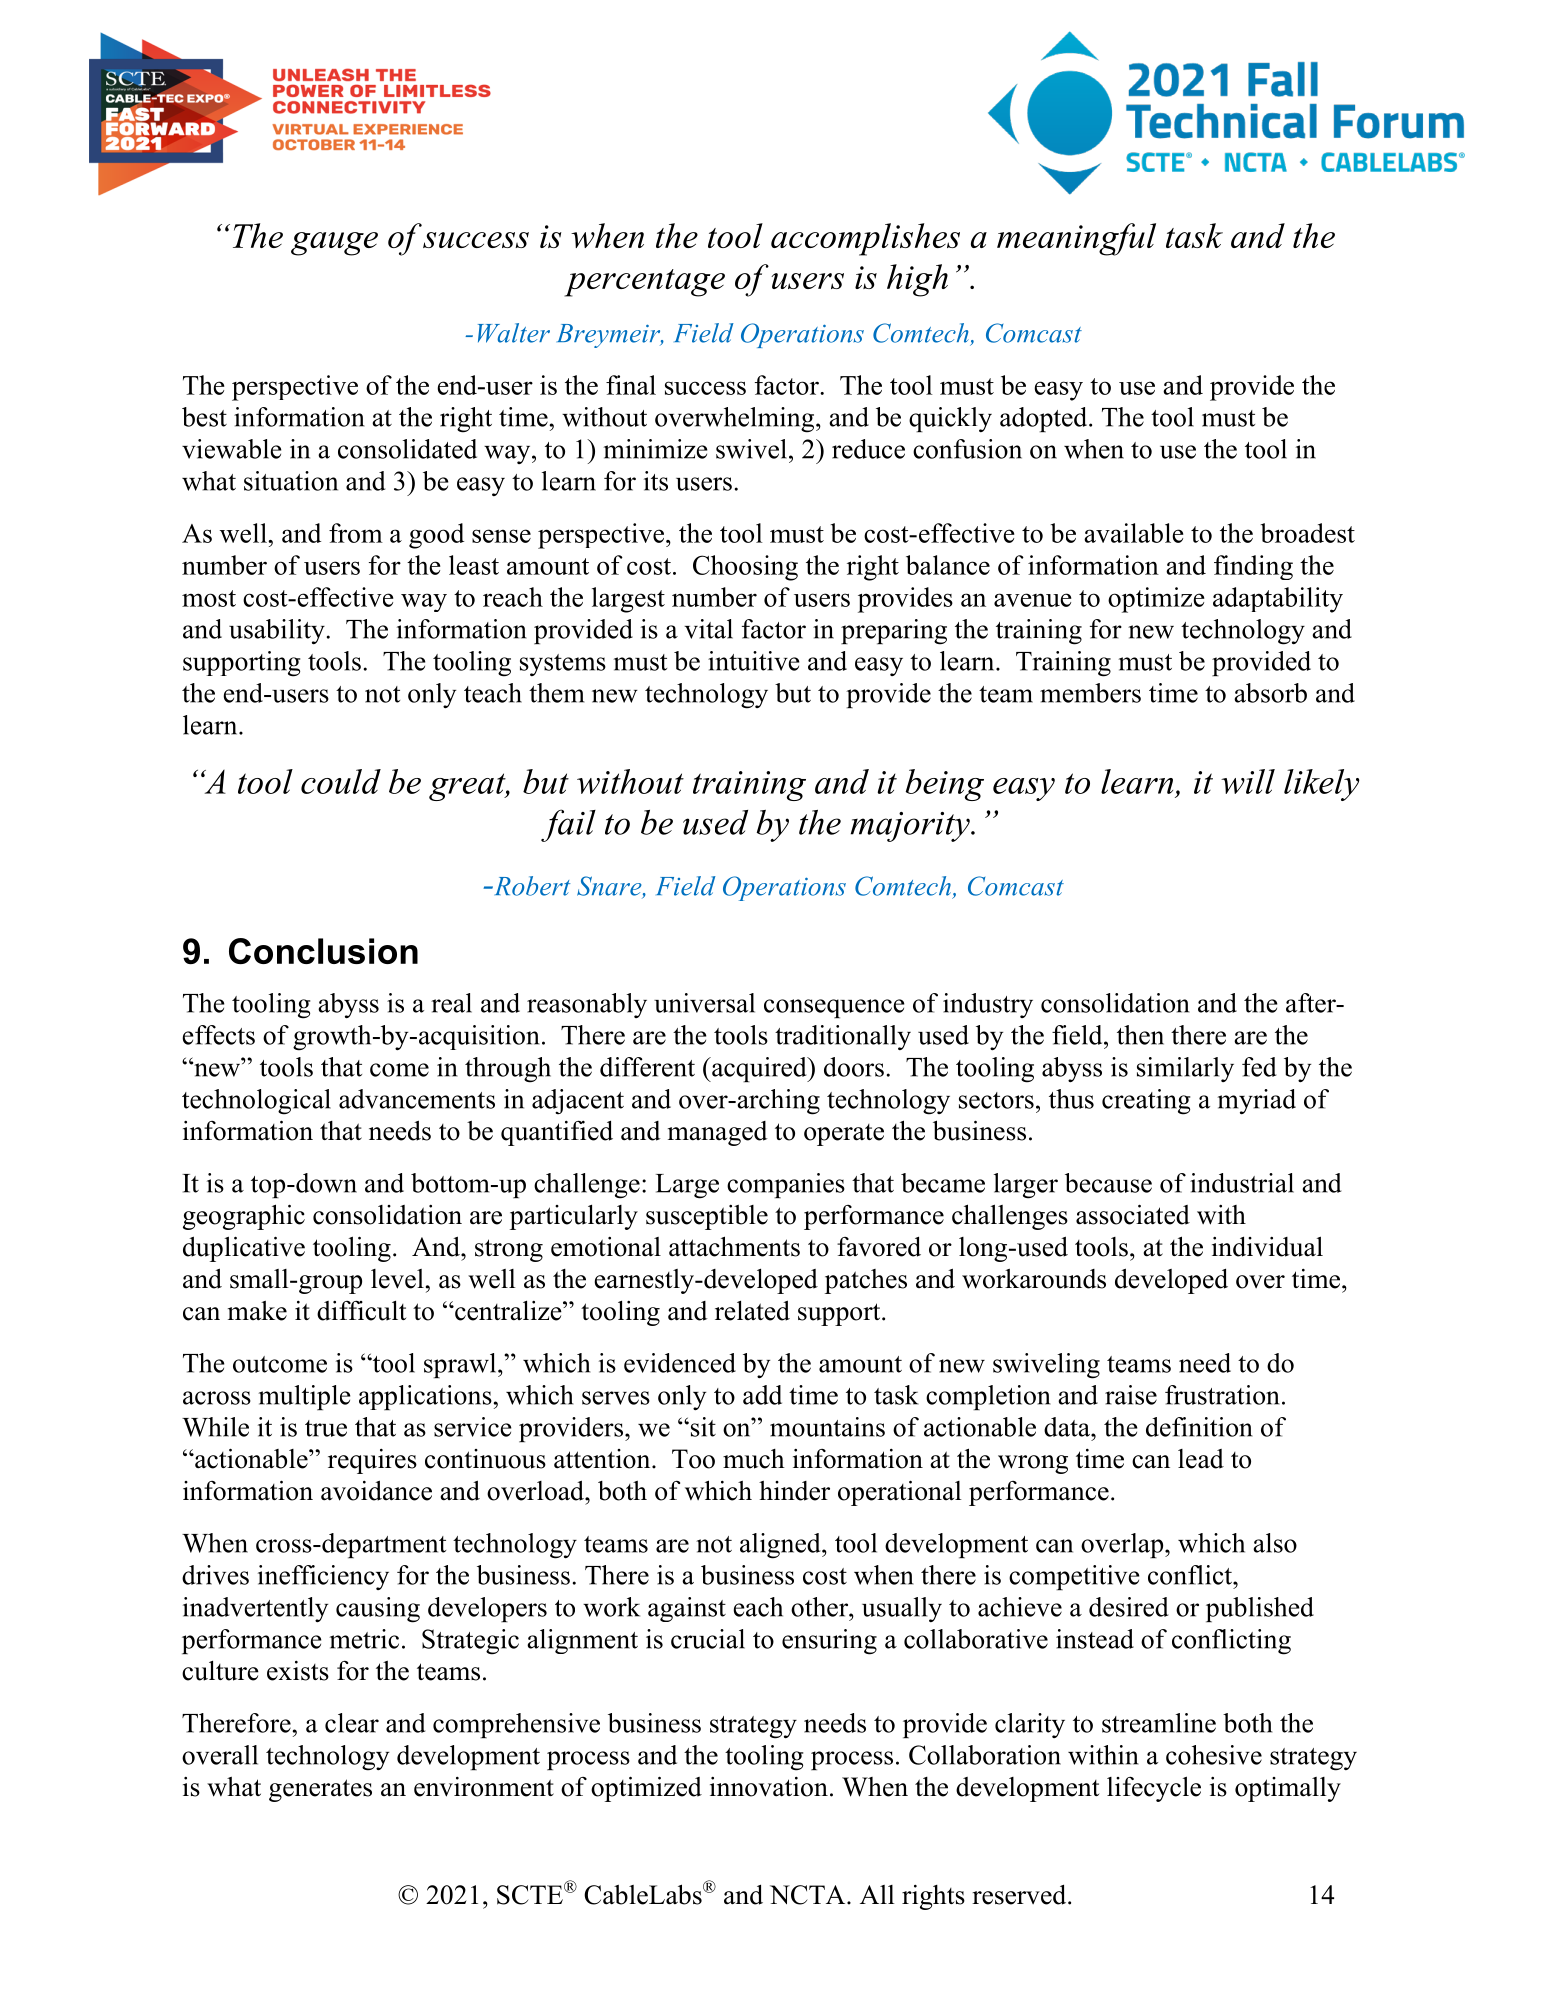 This page has width=1546, height=2001. Describe the element at coordinates (645, 283) in the page. I see `percentage` at that location.
